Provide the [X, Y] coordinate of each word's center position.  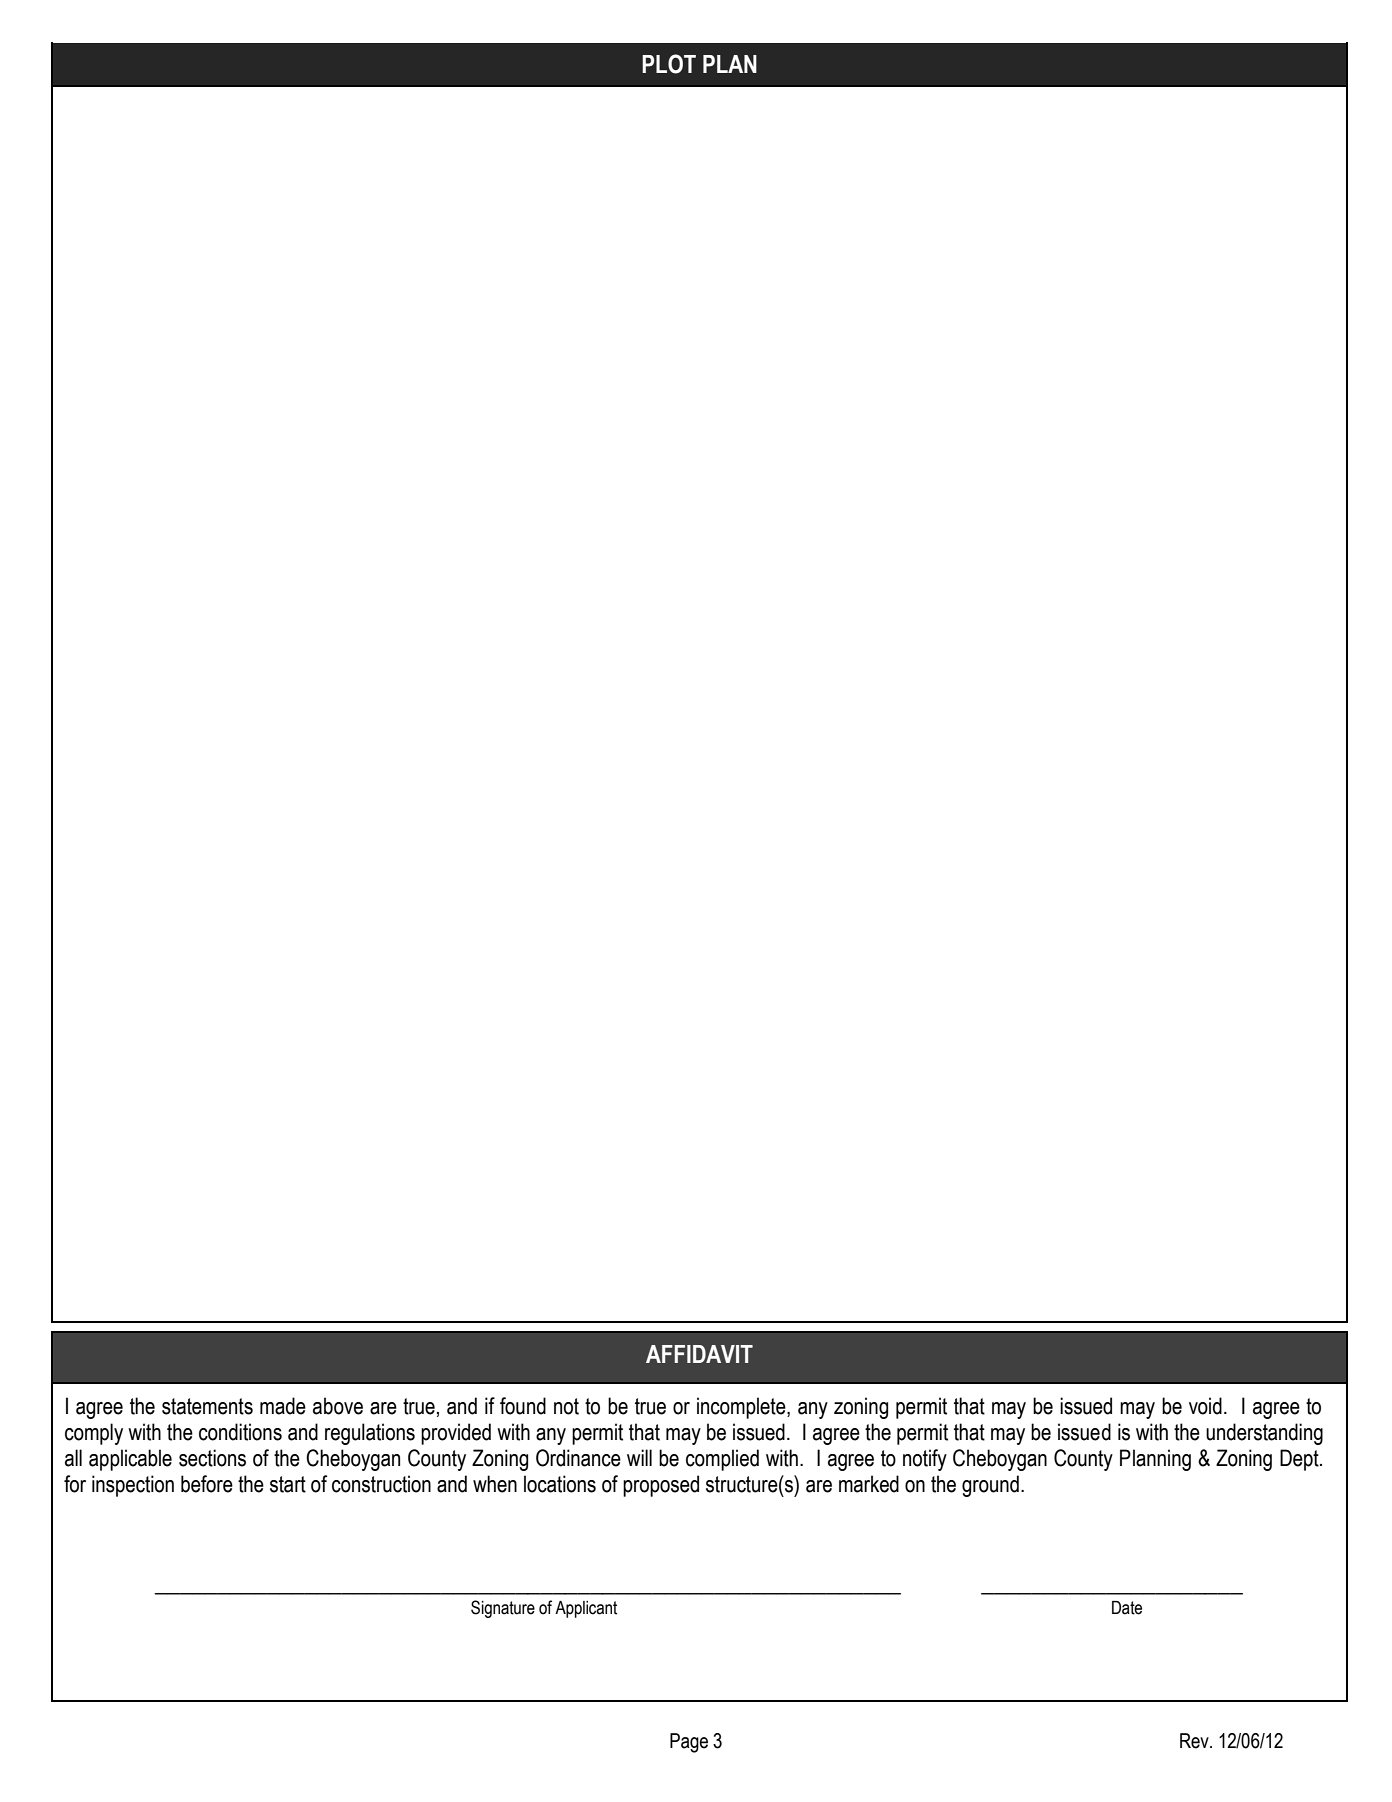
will [639, 1457]
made [283, 1406]
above [338, 1406]
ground [990, 1486]
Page [689, 1743]
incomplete [742, 1408]
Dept [1300, 1460]
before [207, 1484]
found [523, 1406]
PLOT [669, 64]
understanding [1264, 1434]
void [1205, 1406]
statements [207, 1406]
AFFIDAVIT [699, 1354]
